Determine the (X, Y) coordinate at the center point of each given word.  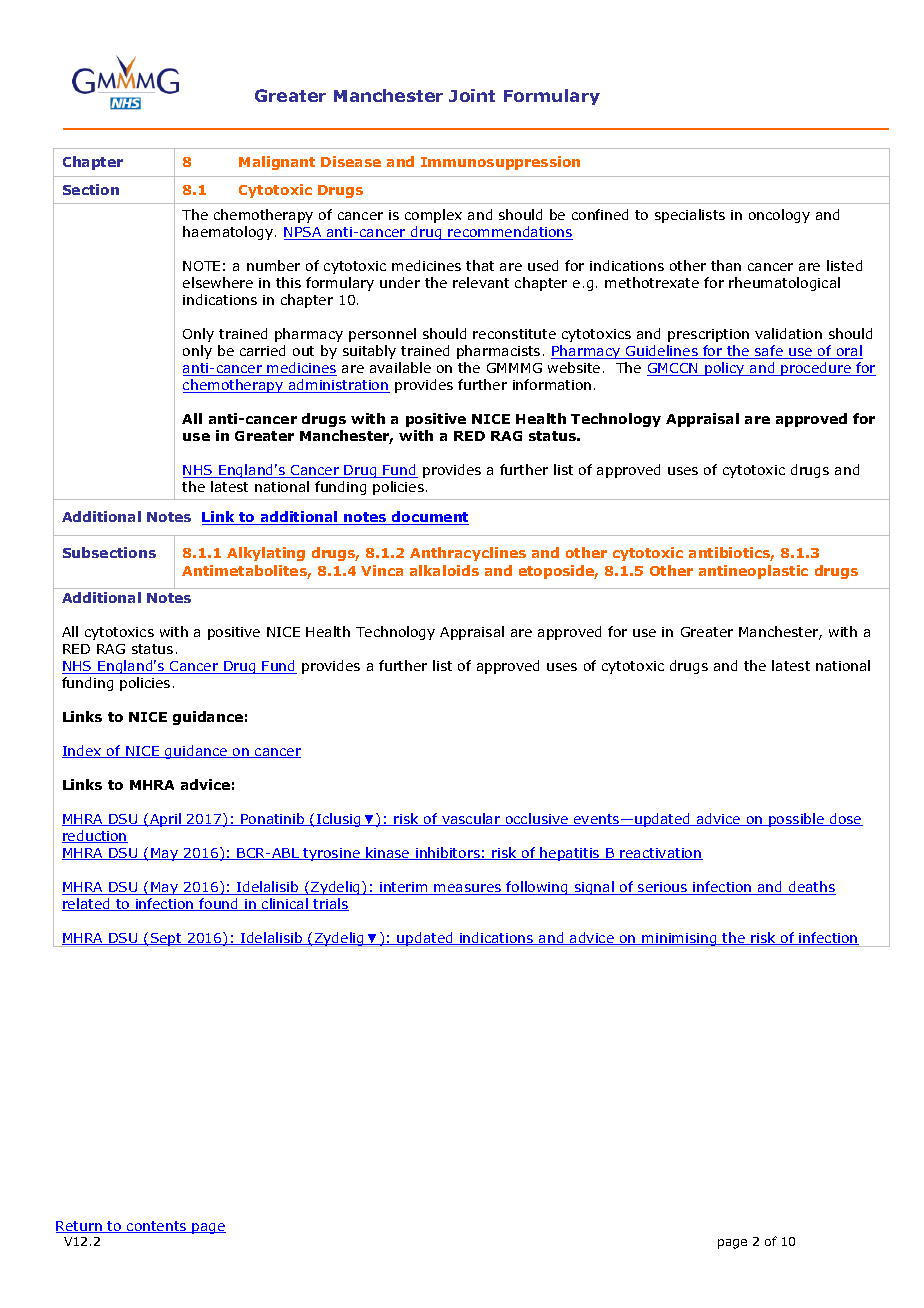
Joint (472, 95)
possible (796, 820)
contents (157, 1227)
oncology (779, 216)
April (165, 820)
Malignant (277, 163)
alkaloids (444, 570)
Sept (166, 940)
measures (468, 889)
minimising (680, 940)
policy (725, 369)
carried (262, 350)
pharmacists (498, 352)
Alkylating (266, 554)
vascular (471, 819)
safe (769, 352)
